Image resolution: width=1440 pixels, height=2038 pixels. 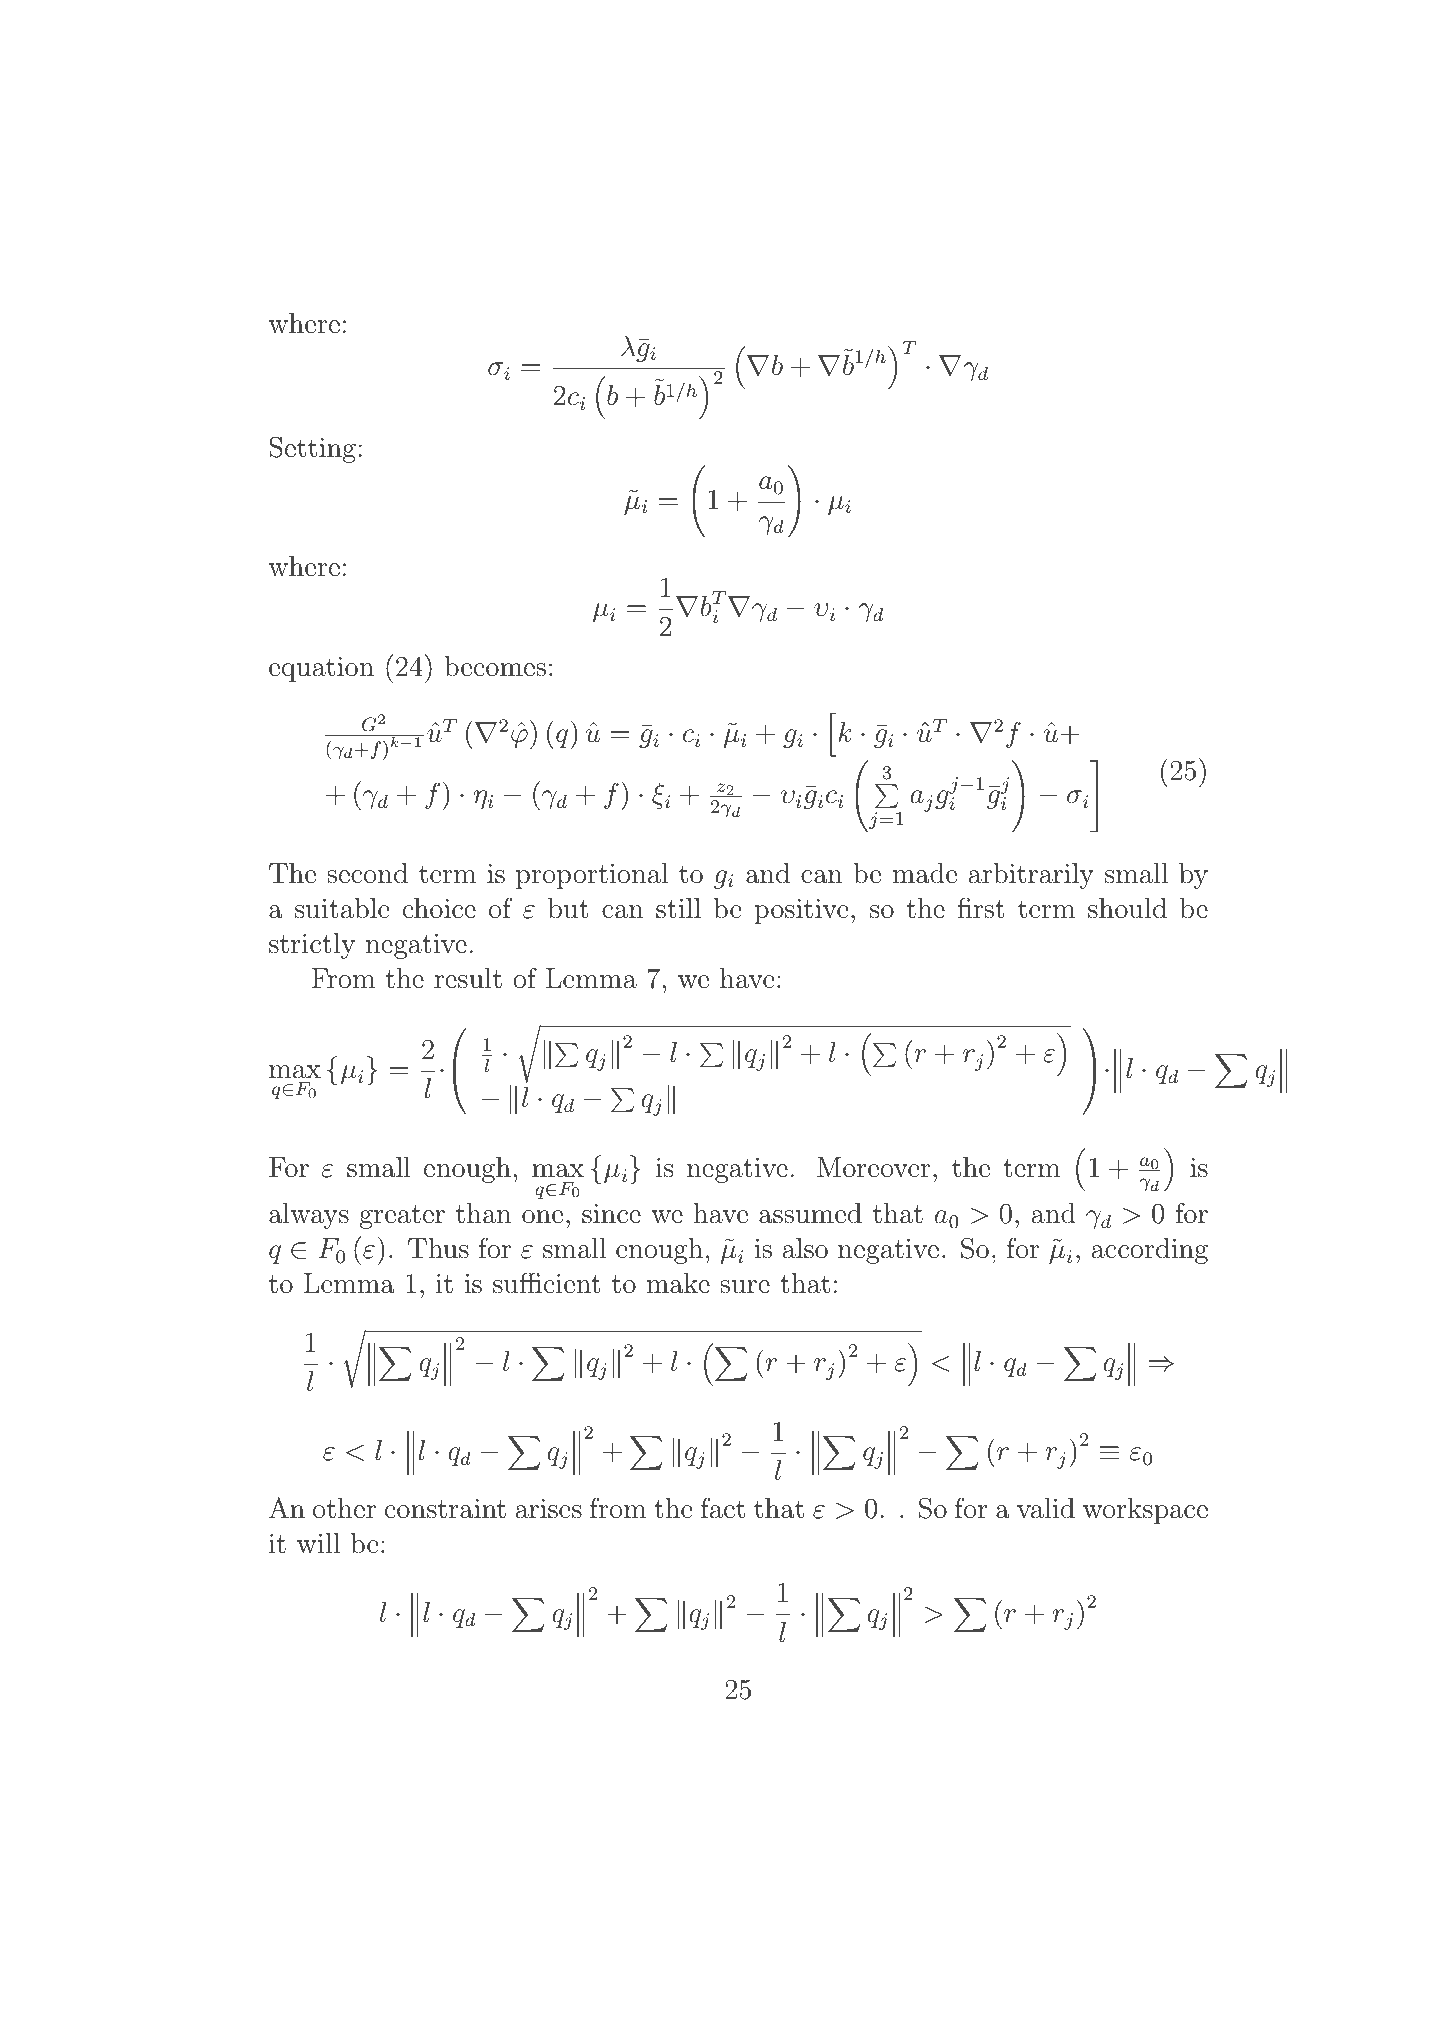 I want to click on fact, so click(x=723, y=1508).
